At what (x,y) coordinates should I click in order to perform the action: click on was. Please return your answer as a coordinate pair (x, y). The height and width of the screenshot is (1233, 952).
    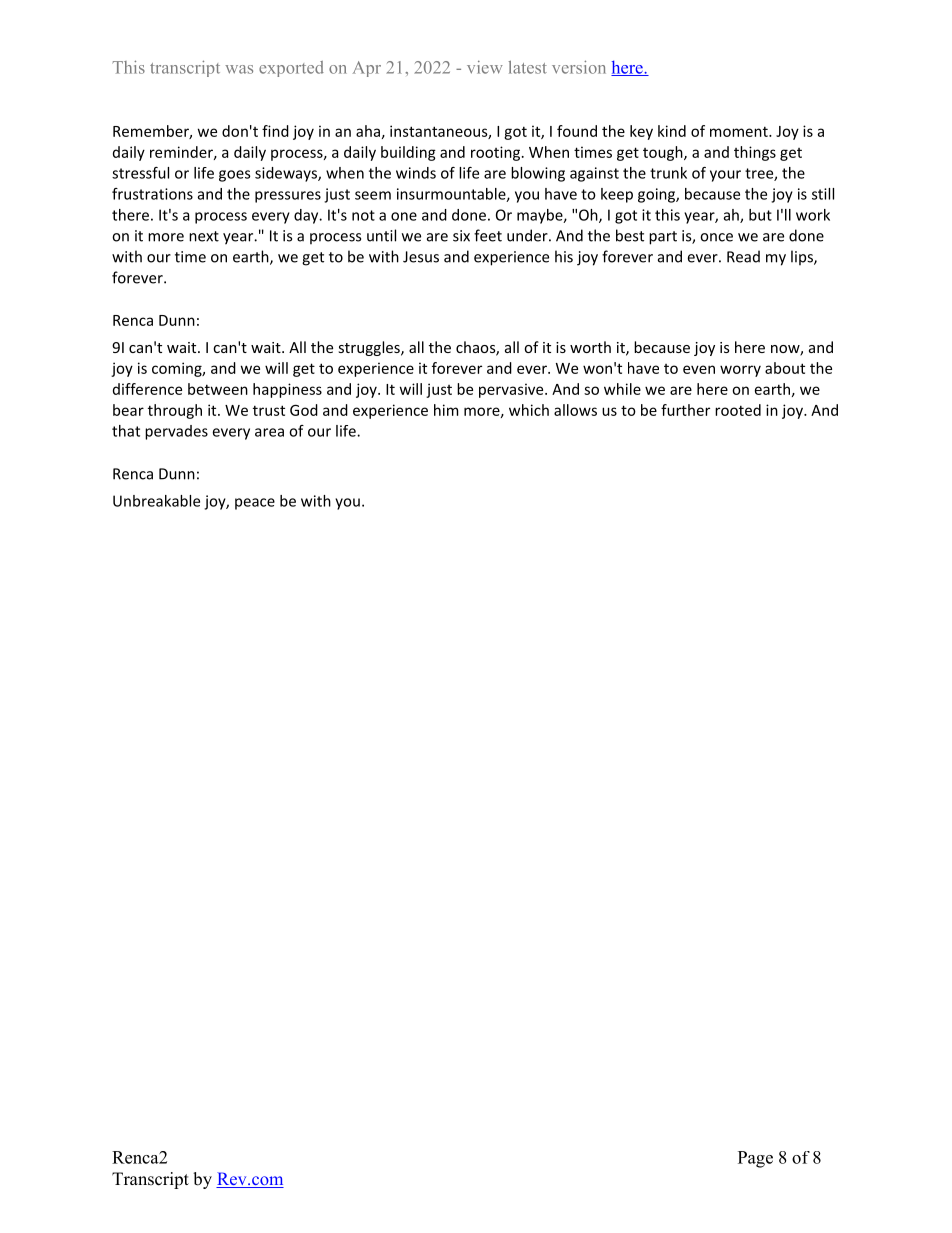
    Looking at the image, I should click on (239, 69).
